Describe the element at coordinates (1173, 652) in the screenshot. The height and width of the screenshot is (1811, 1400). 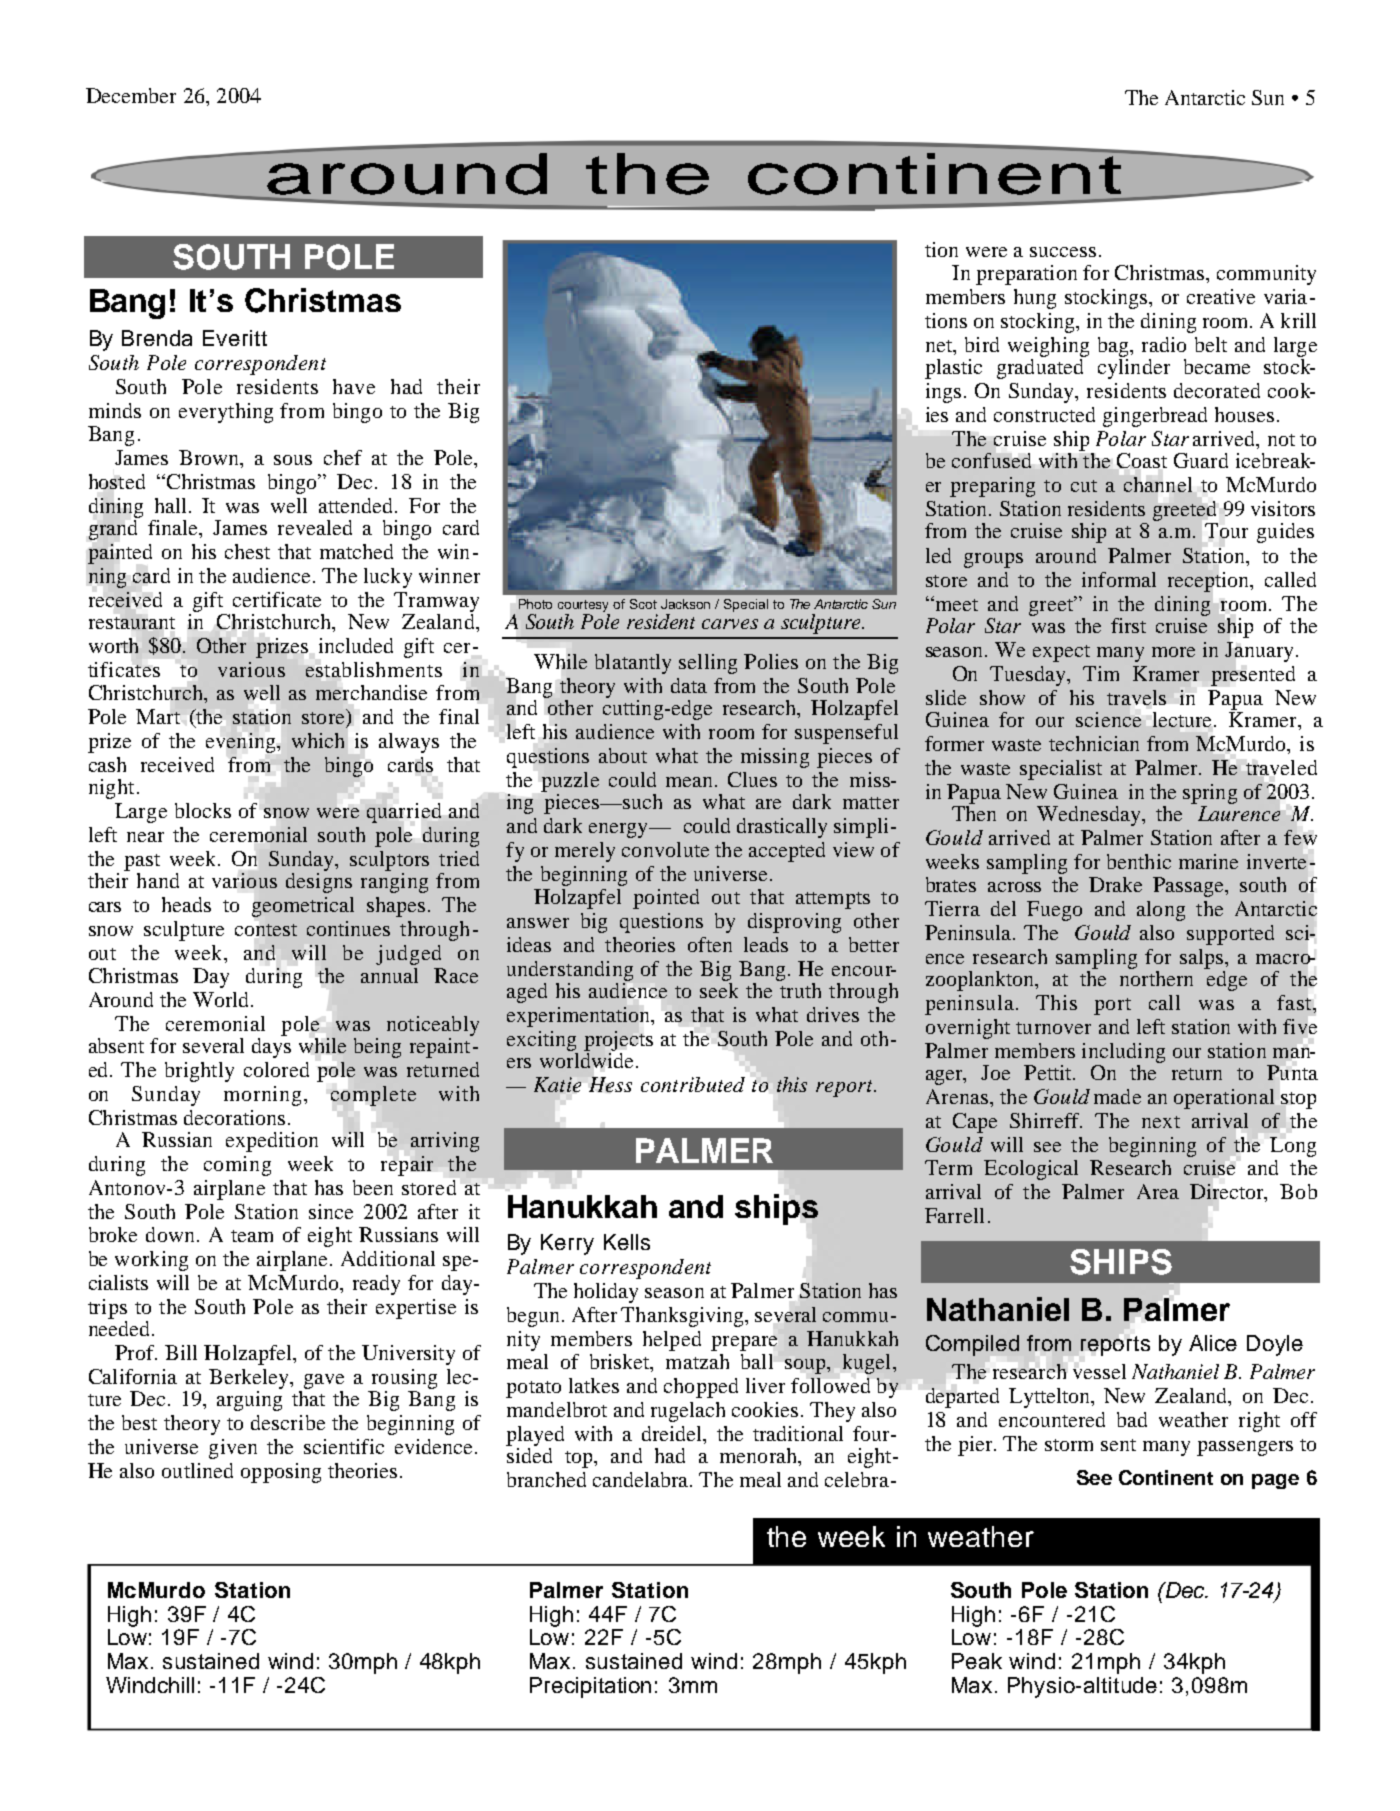
I see `more` at that location.
